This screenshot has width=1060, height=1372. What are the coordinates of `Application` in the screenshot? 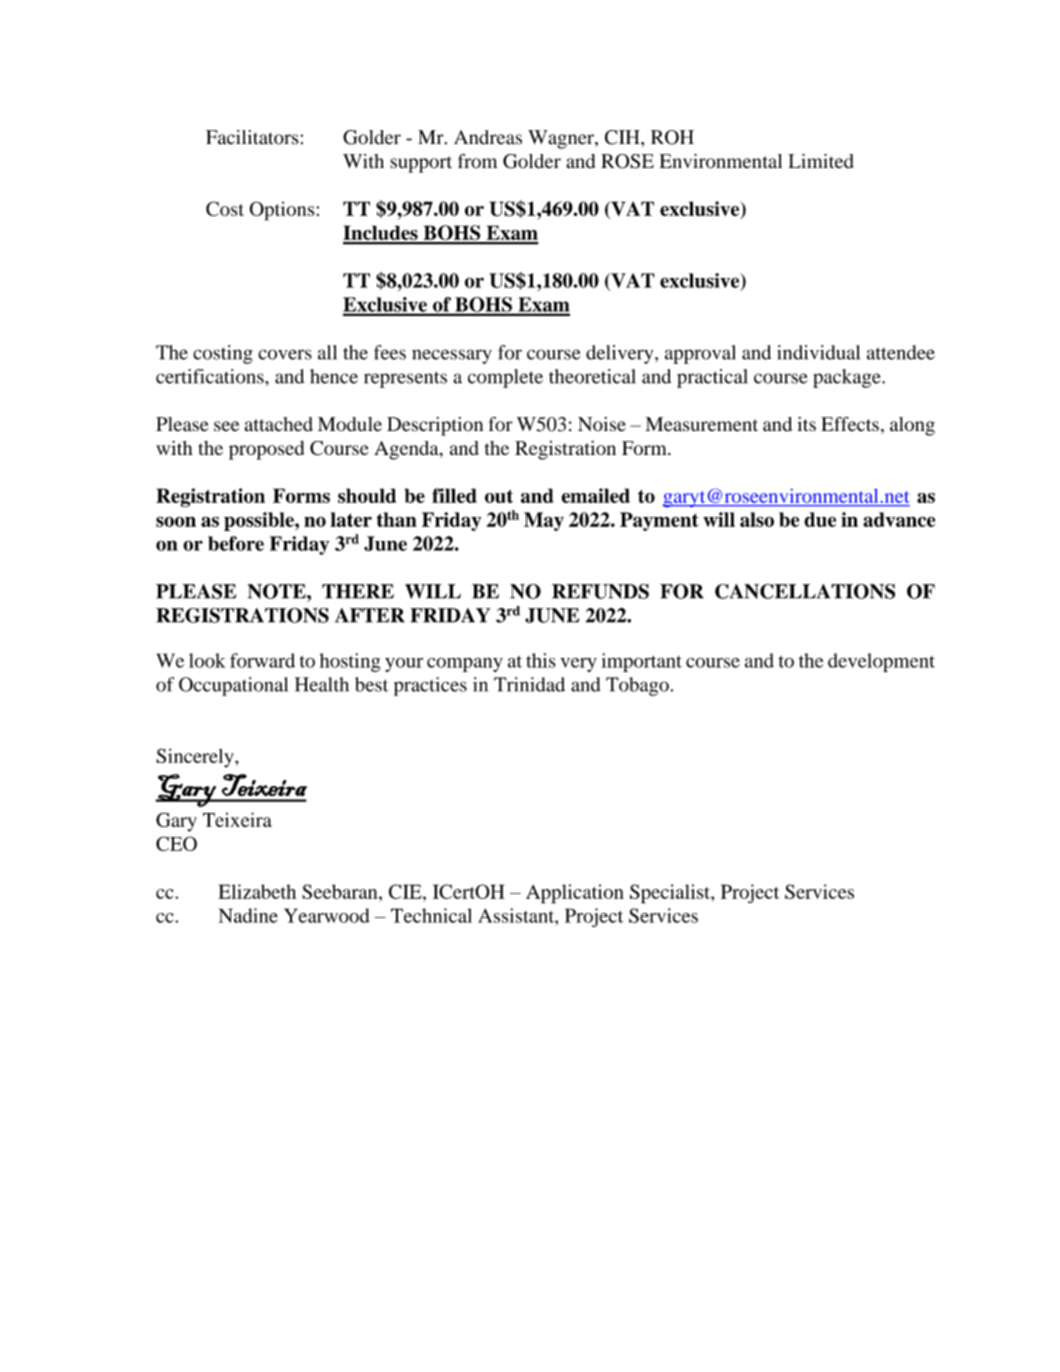 It's located at (575, 894).
